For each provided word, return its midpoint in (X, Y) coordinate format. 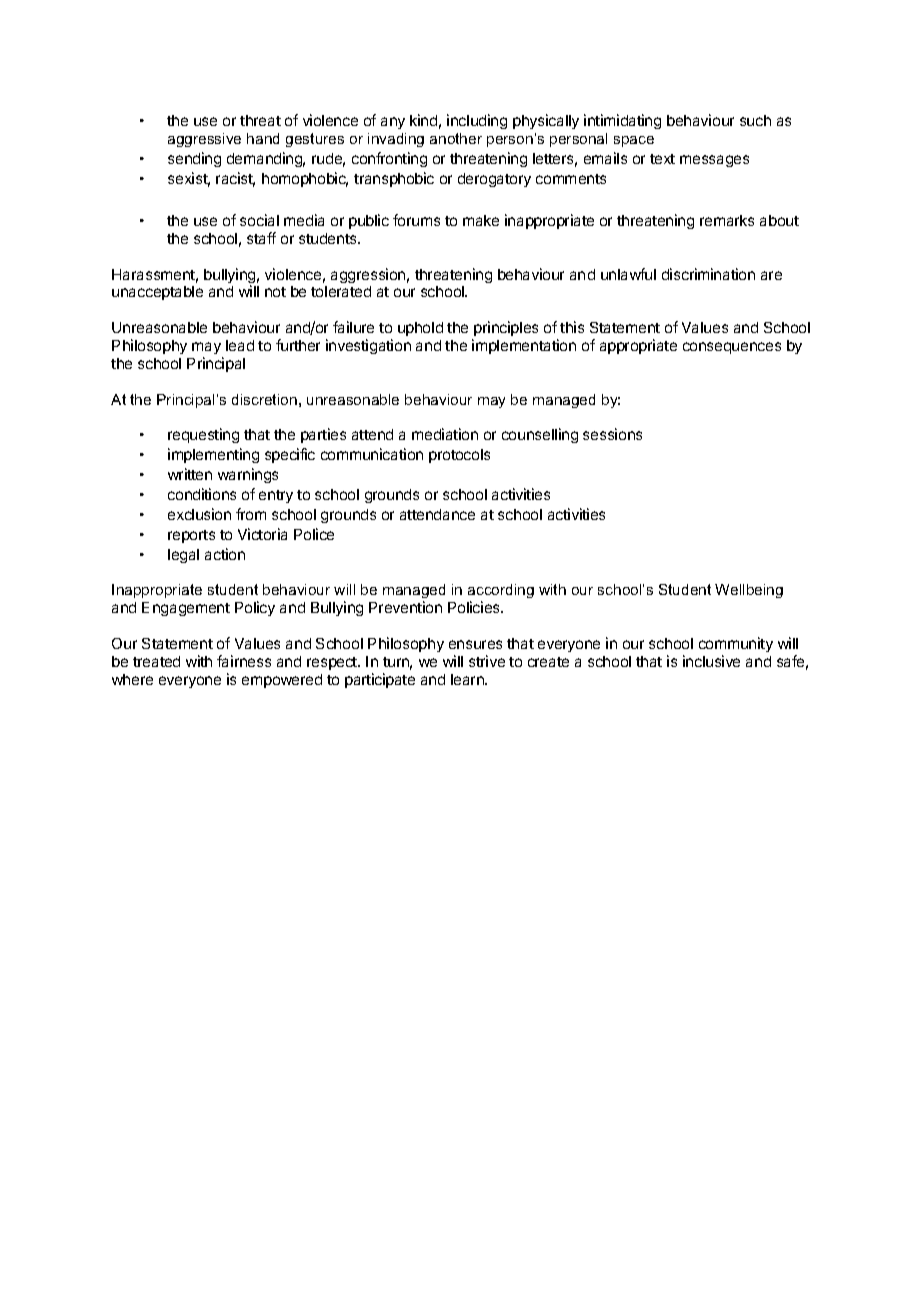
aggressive (204, 140)
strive (487, 661)
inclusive (711, 661)
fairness (244, 661)
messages (714, 161)
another (456, 138)
